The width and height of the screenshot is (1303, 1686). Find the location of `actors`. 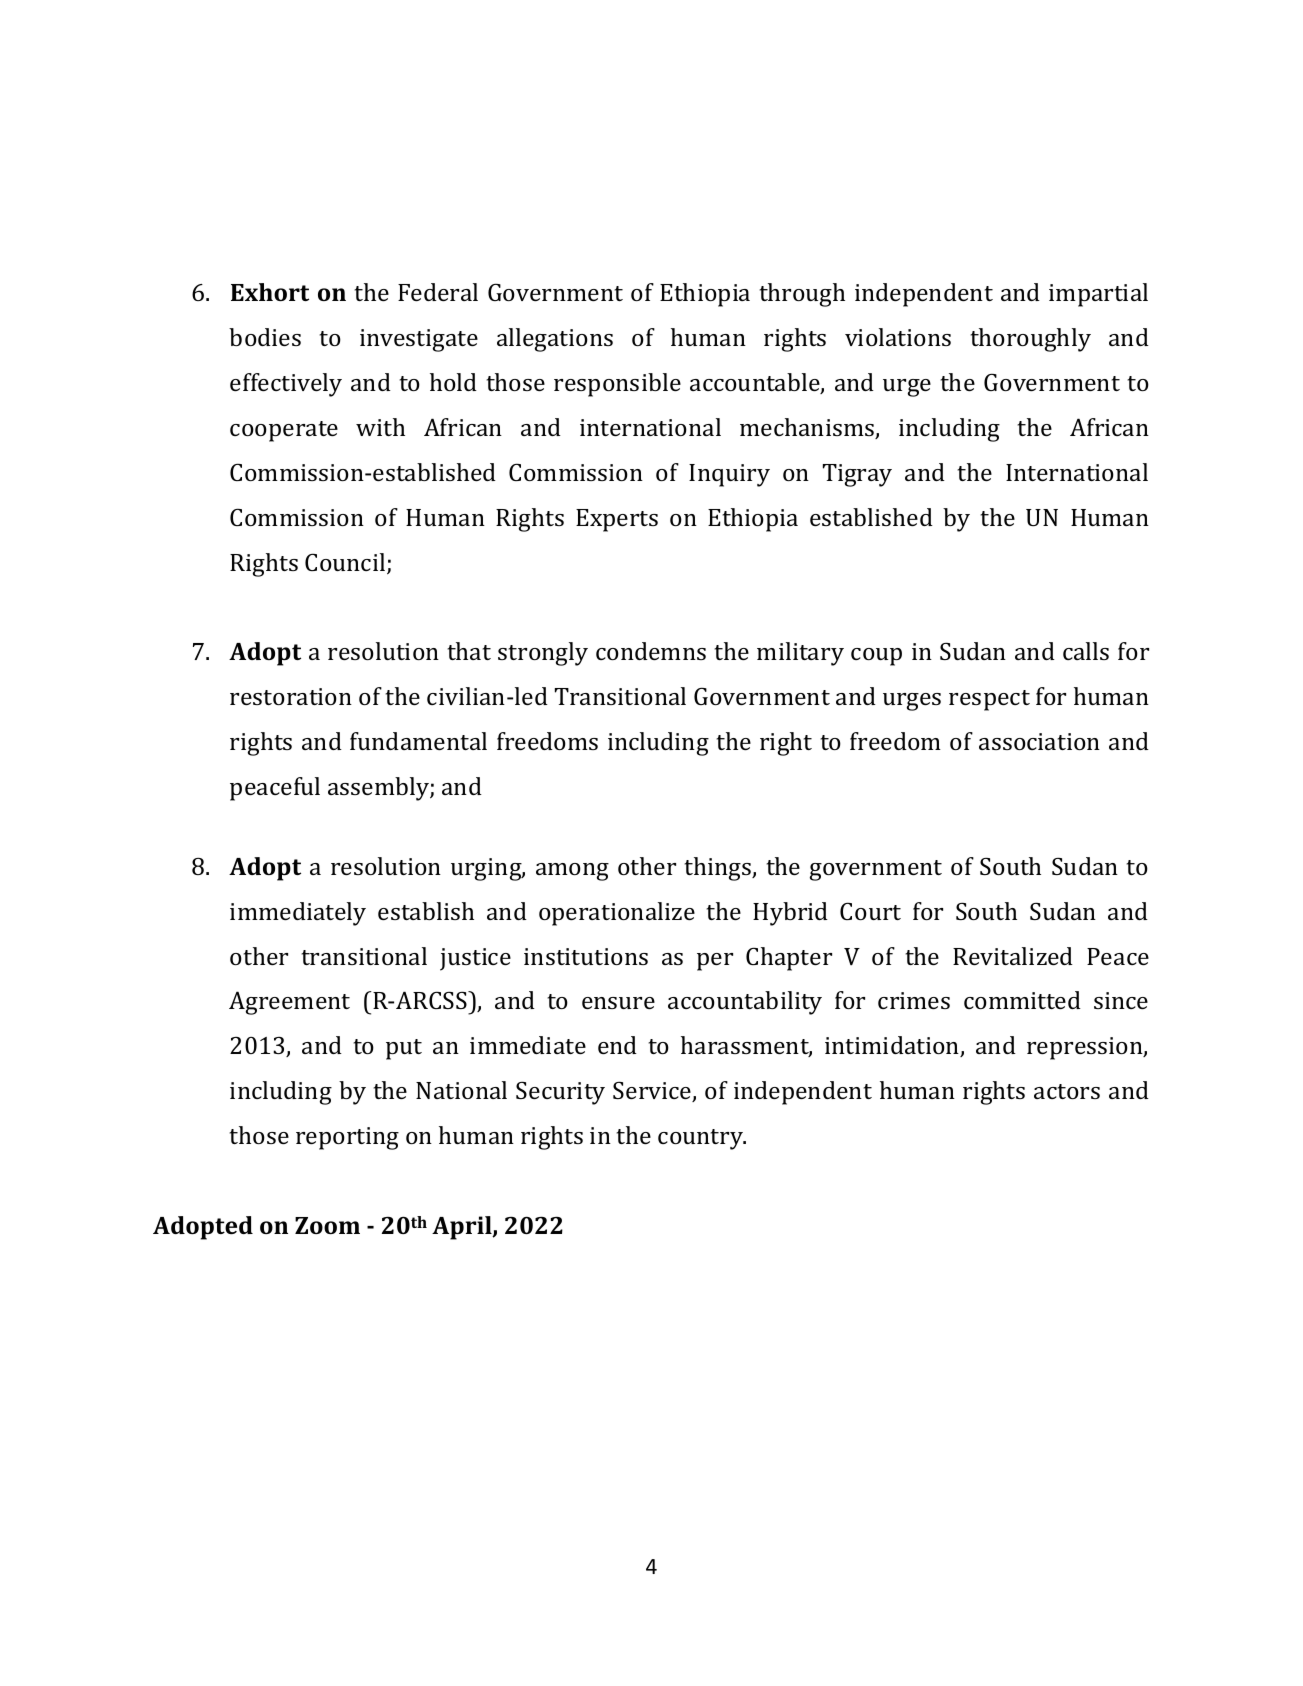

actors is located at coordinates (1067, 1091).
